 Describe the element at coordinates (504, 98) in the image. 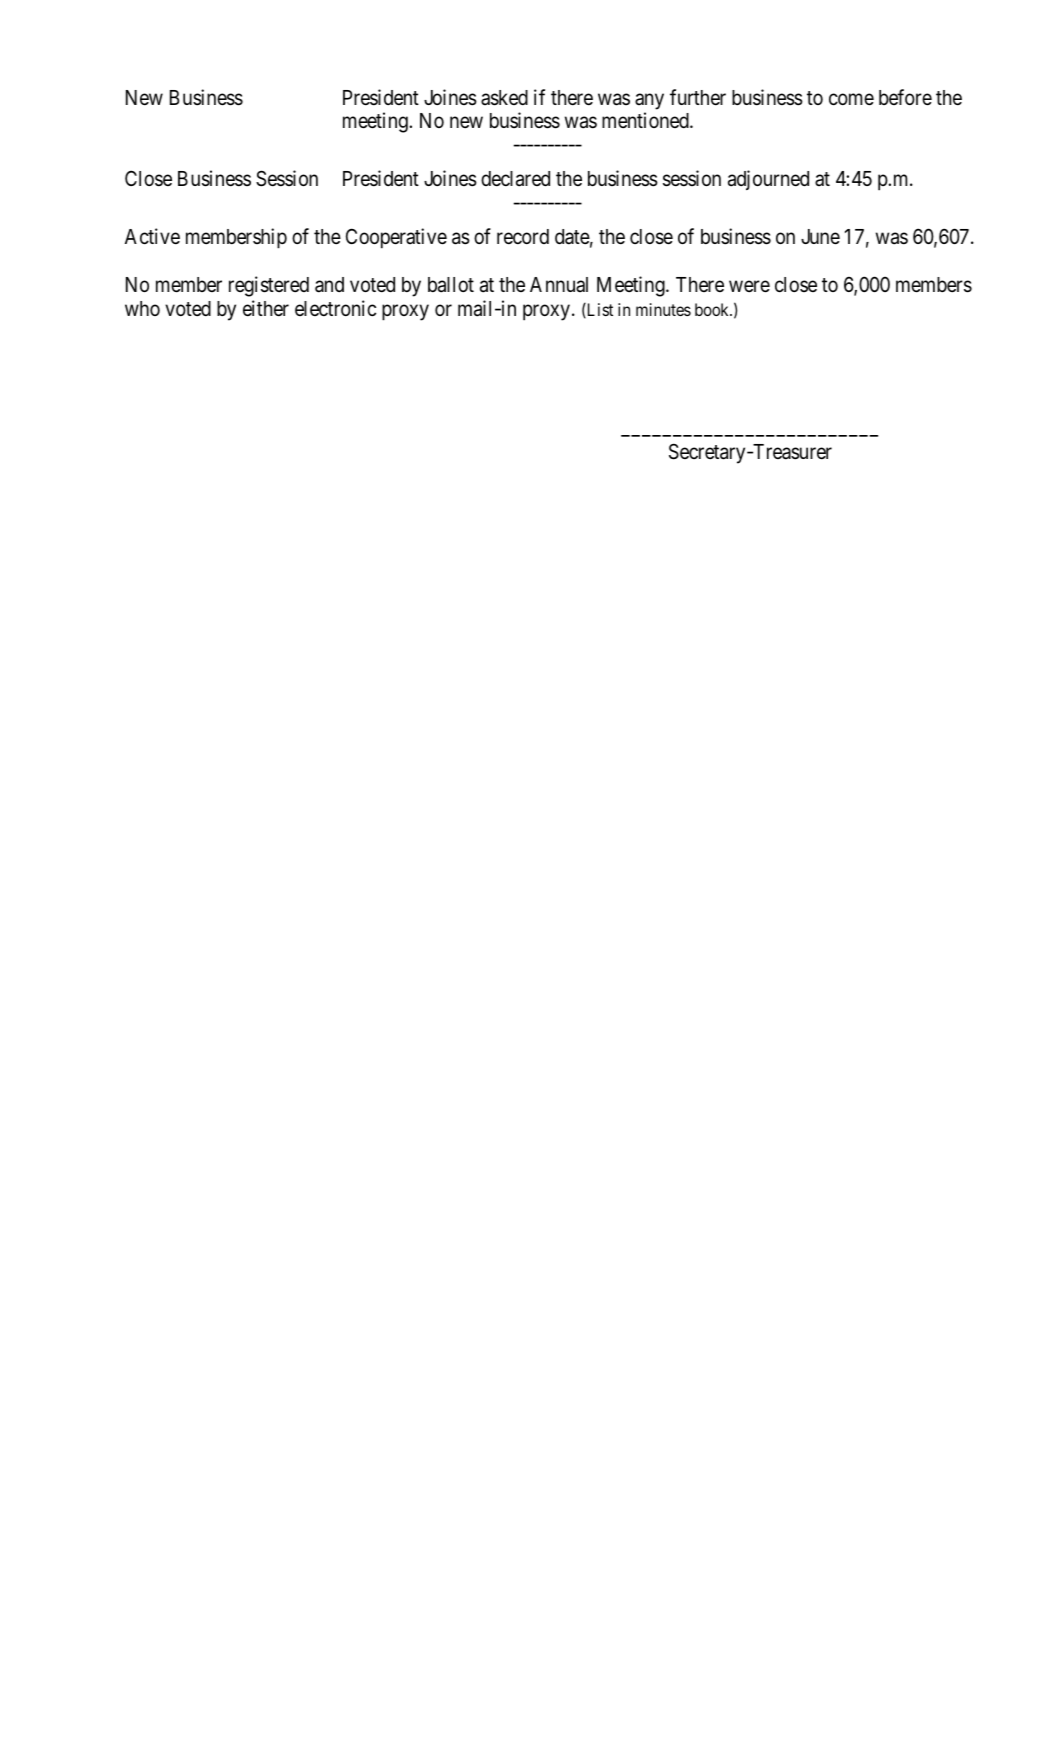

I see `asked` at that location.
